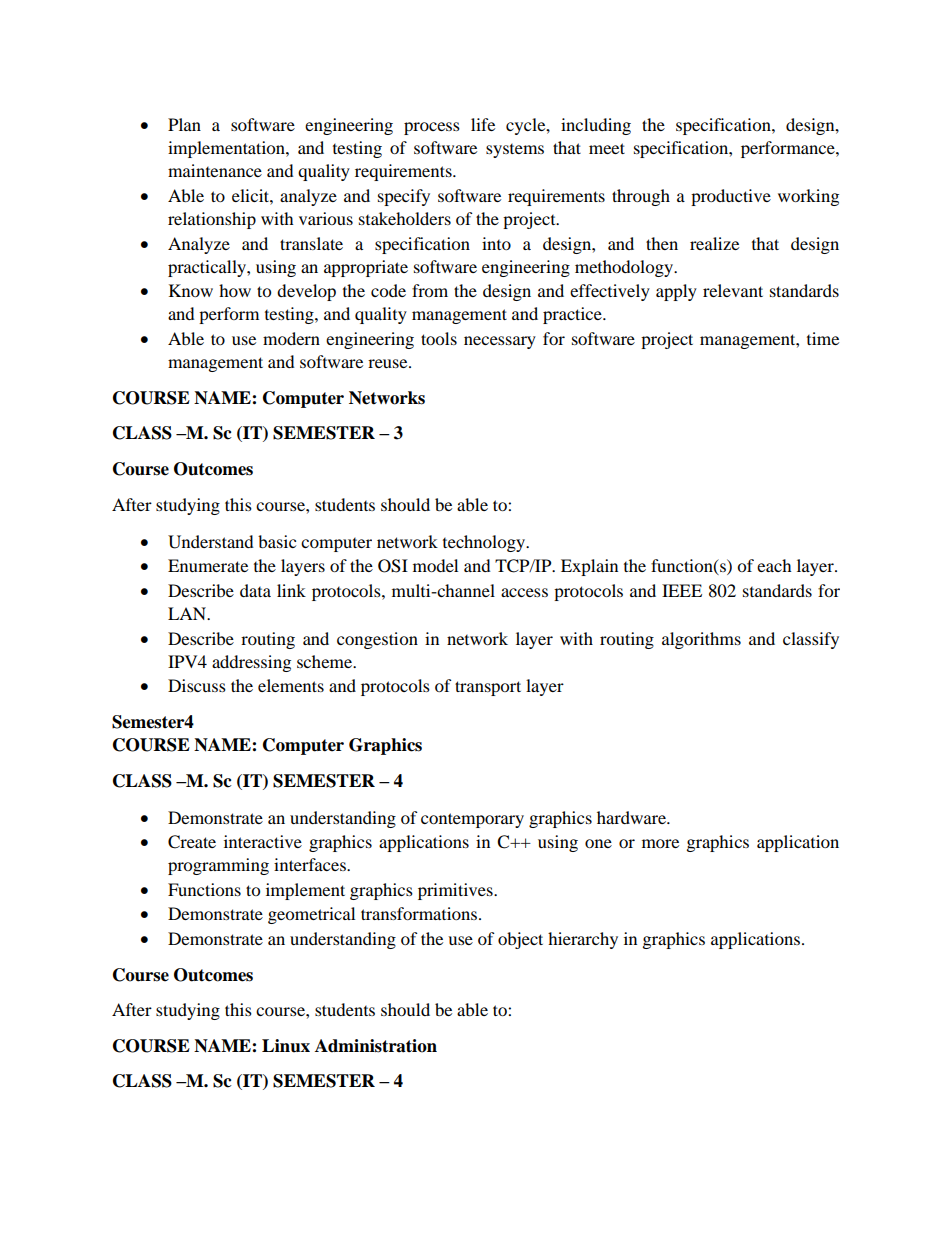 This image has width=952, height=1233. What do you see at coordinates (731, 197) in the image?
I see `productive` at bounding box center [731, 197].
